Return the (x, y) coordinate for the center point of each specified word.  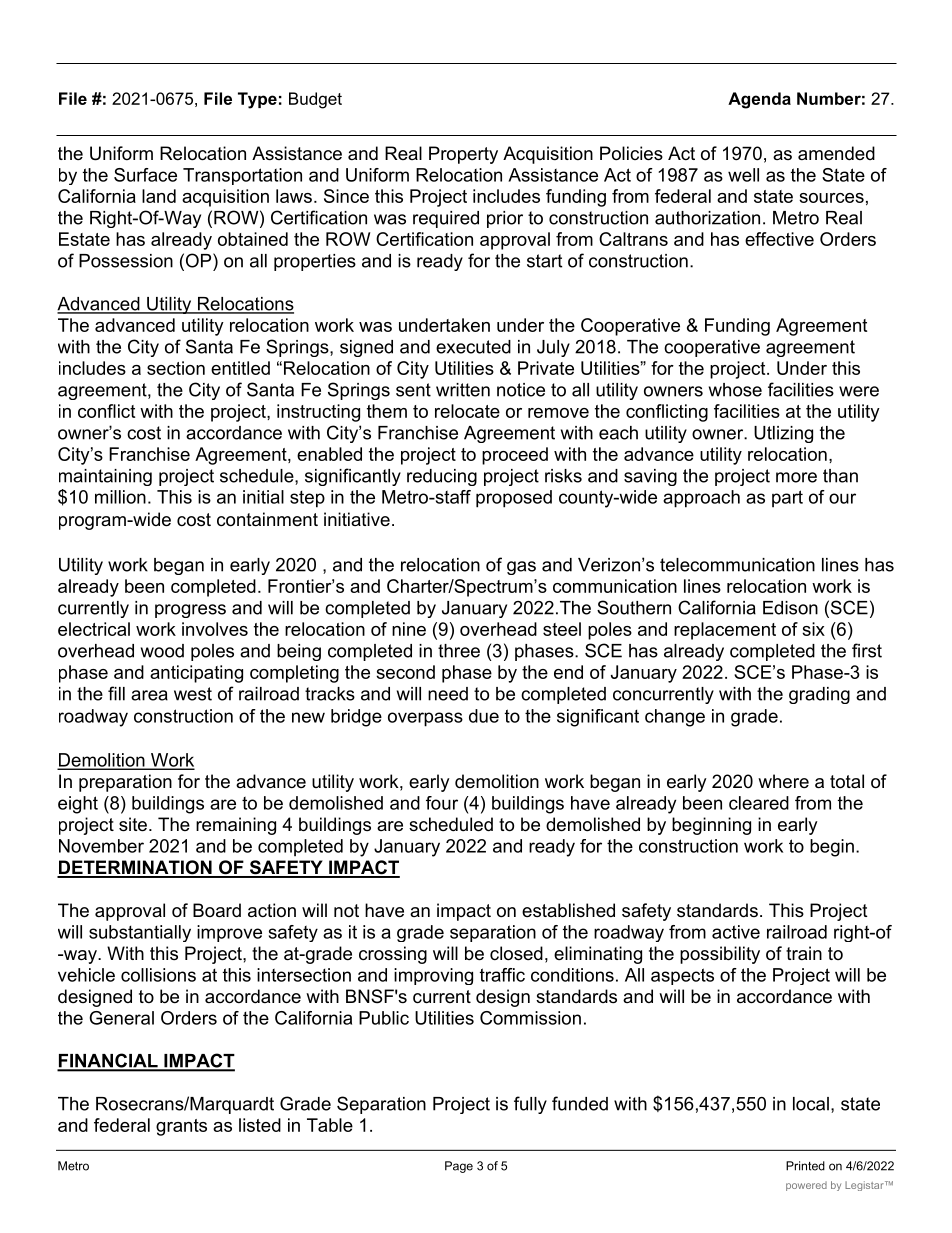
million (120, 497)
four (442, 803)
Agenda (759, 100)
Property (463, 155)
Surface (145, 175)
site (133, 824)
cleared (759, 803)
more (796, 477)
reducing (442, 477)
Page (459, 1167)
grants (181, 1127)
